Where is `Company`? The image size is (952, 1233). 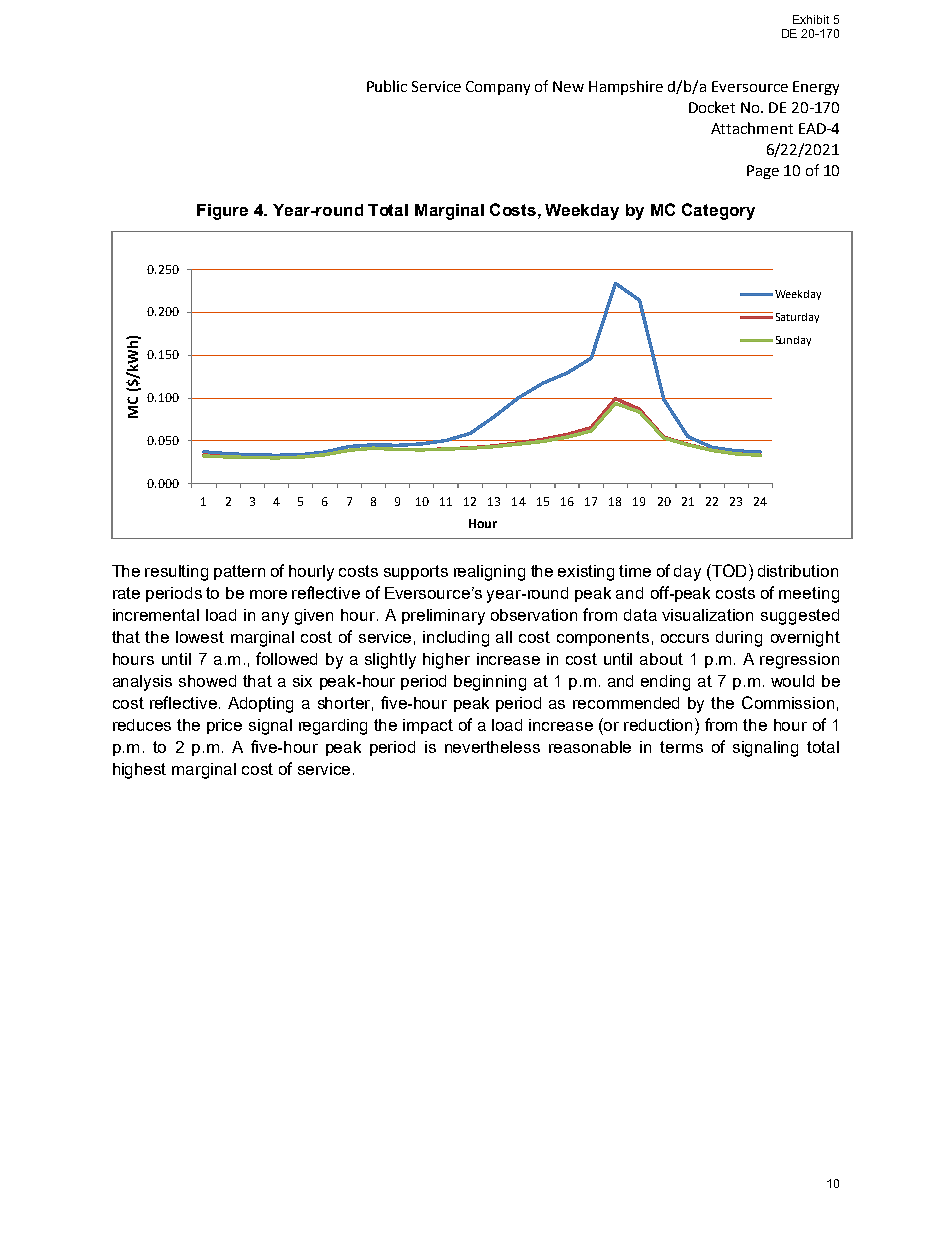
Company is located at coordinates (498, 88).
